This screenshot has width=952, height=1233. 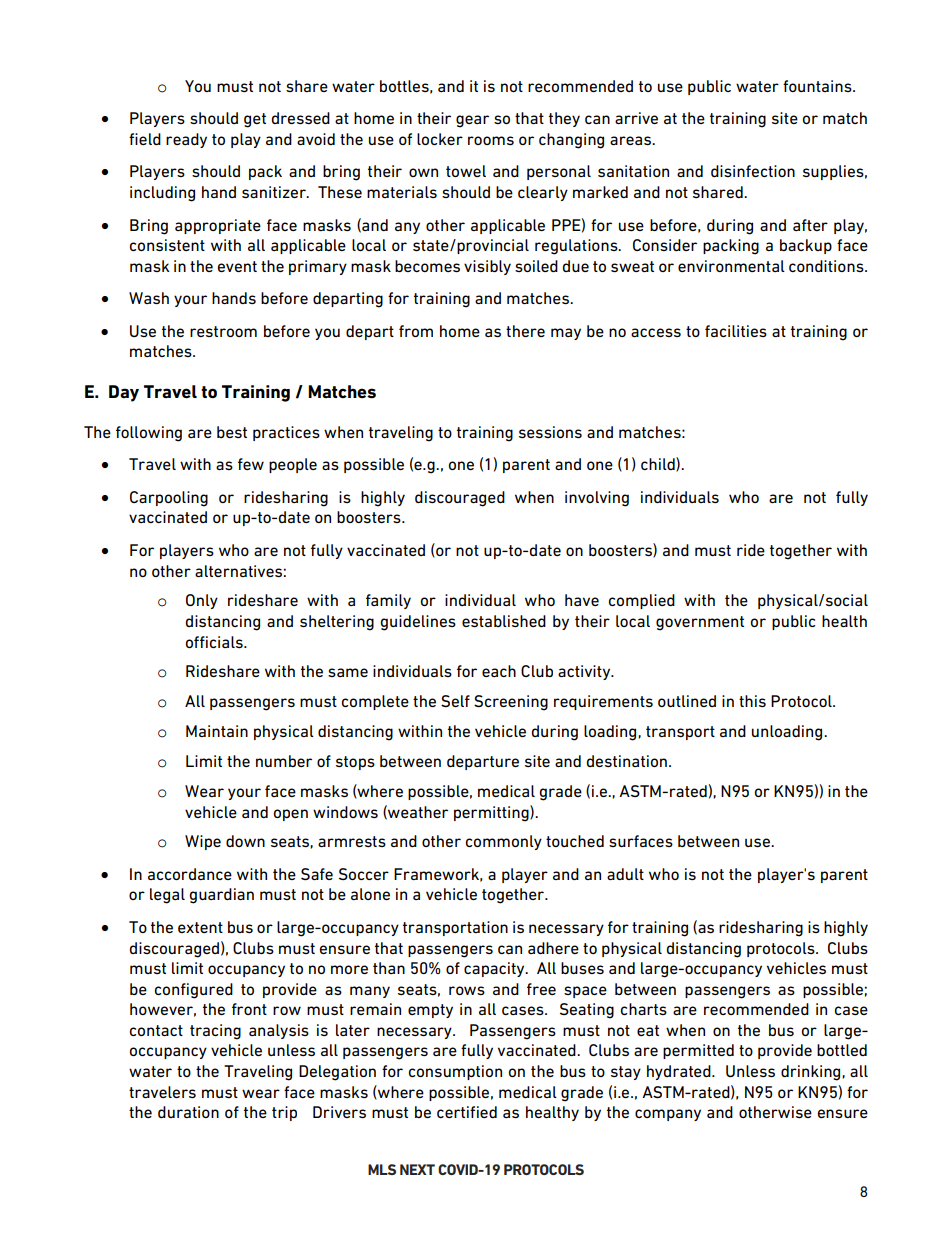 What do you see at coordinates (700, 623) in the screenshot?
I see `government` at bounding box center [700, 623].
